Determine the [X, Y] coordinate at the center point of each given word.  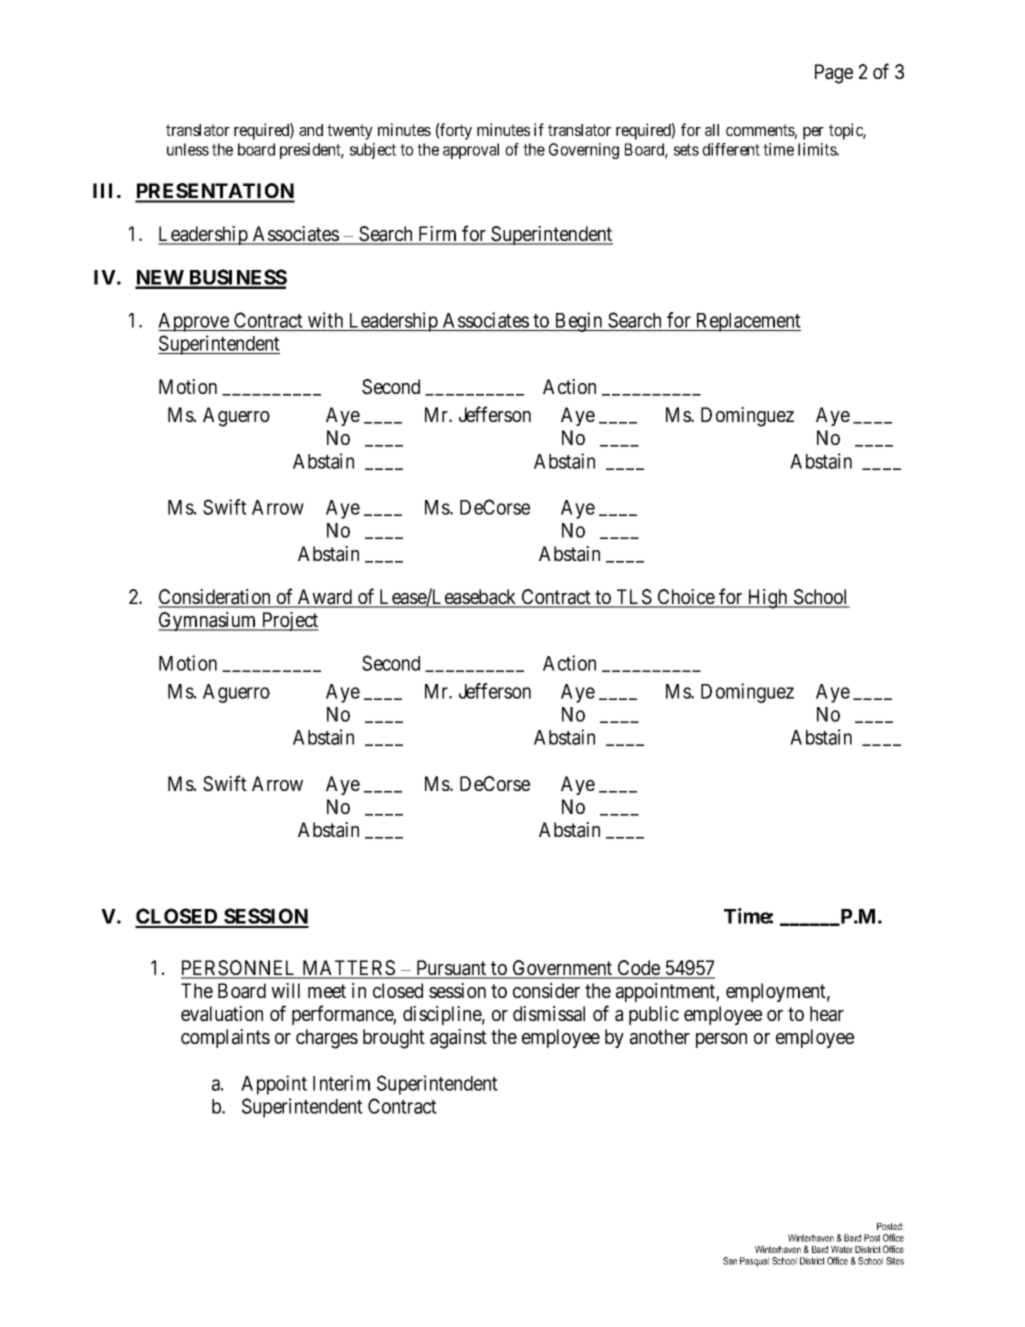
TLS [633, 598]
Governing [584, 151]
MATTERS [348, 969]
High [768, 599]
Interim [341, 1083]
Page [834, 74]
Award [325, 598]
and [311, 130]
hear [827, 1014]
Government [562, 969]
